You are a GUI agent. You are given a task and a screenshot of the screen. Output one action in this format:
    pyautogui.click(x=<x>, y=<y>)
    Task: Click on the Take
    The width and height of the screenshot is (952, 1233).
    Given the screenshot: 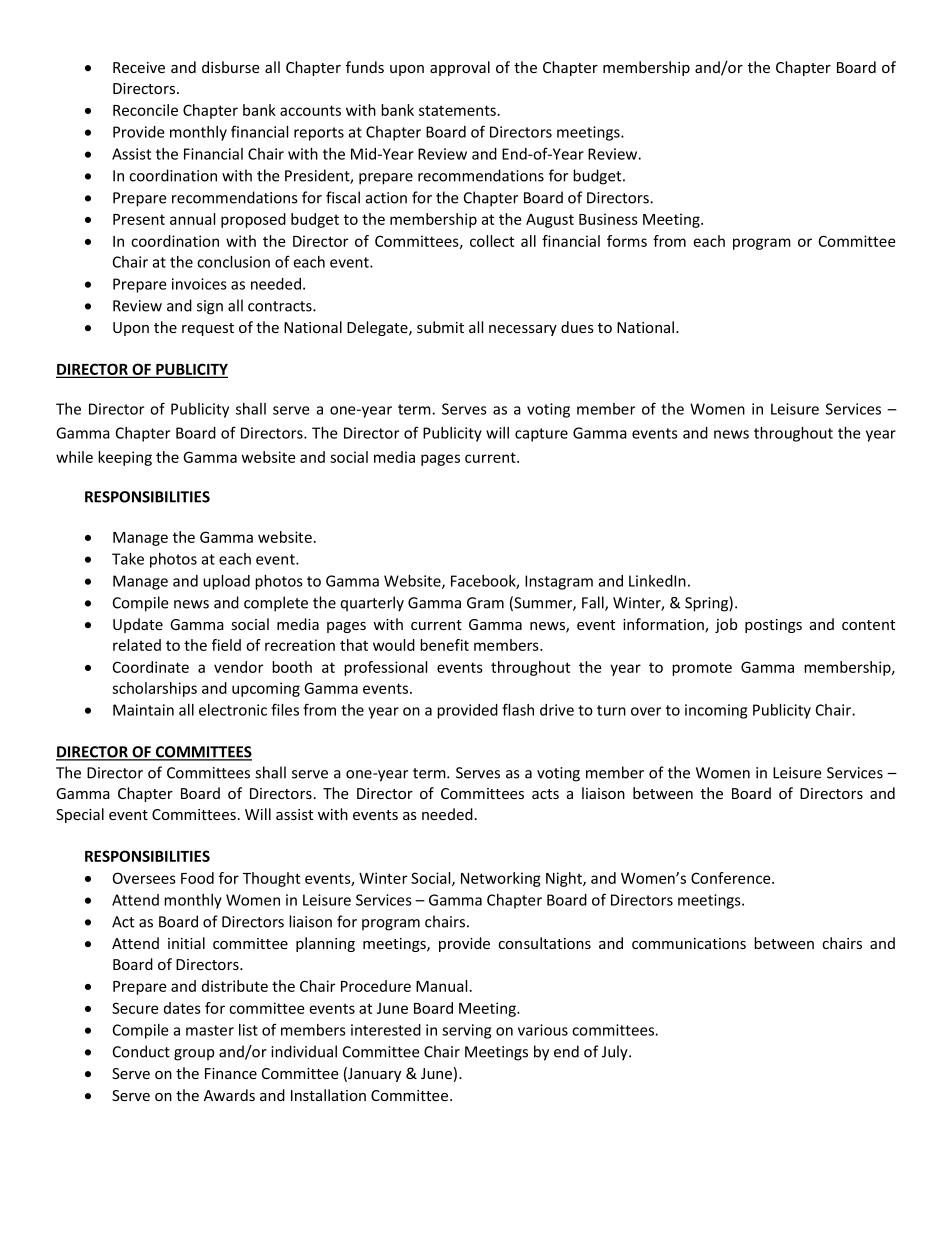 What is the action you would take?
    pyautogui.click(x=128, y=559)
